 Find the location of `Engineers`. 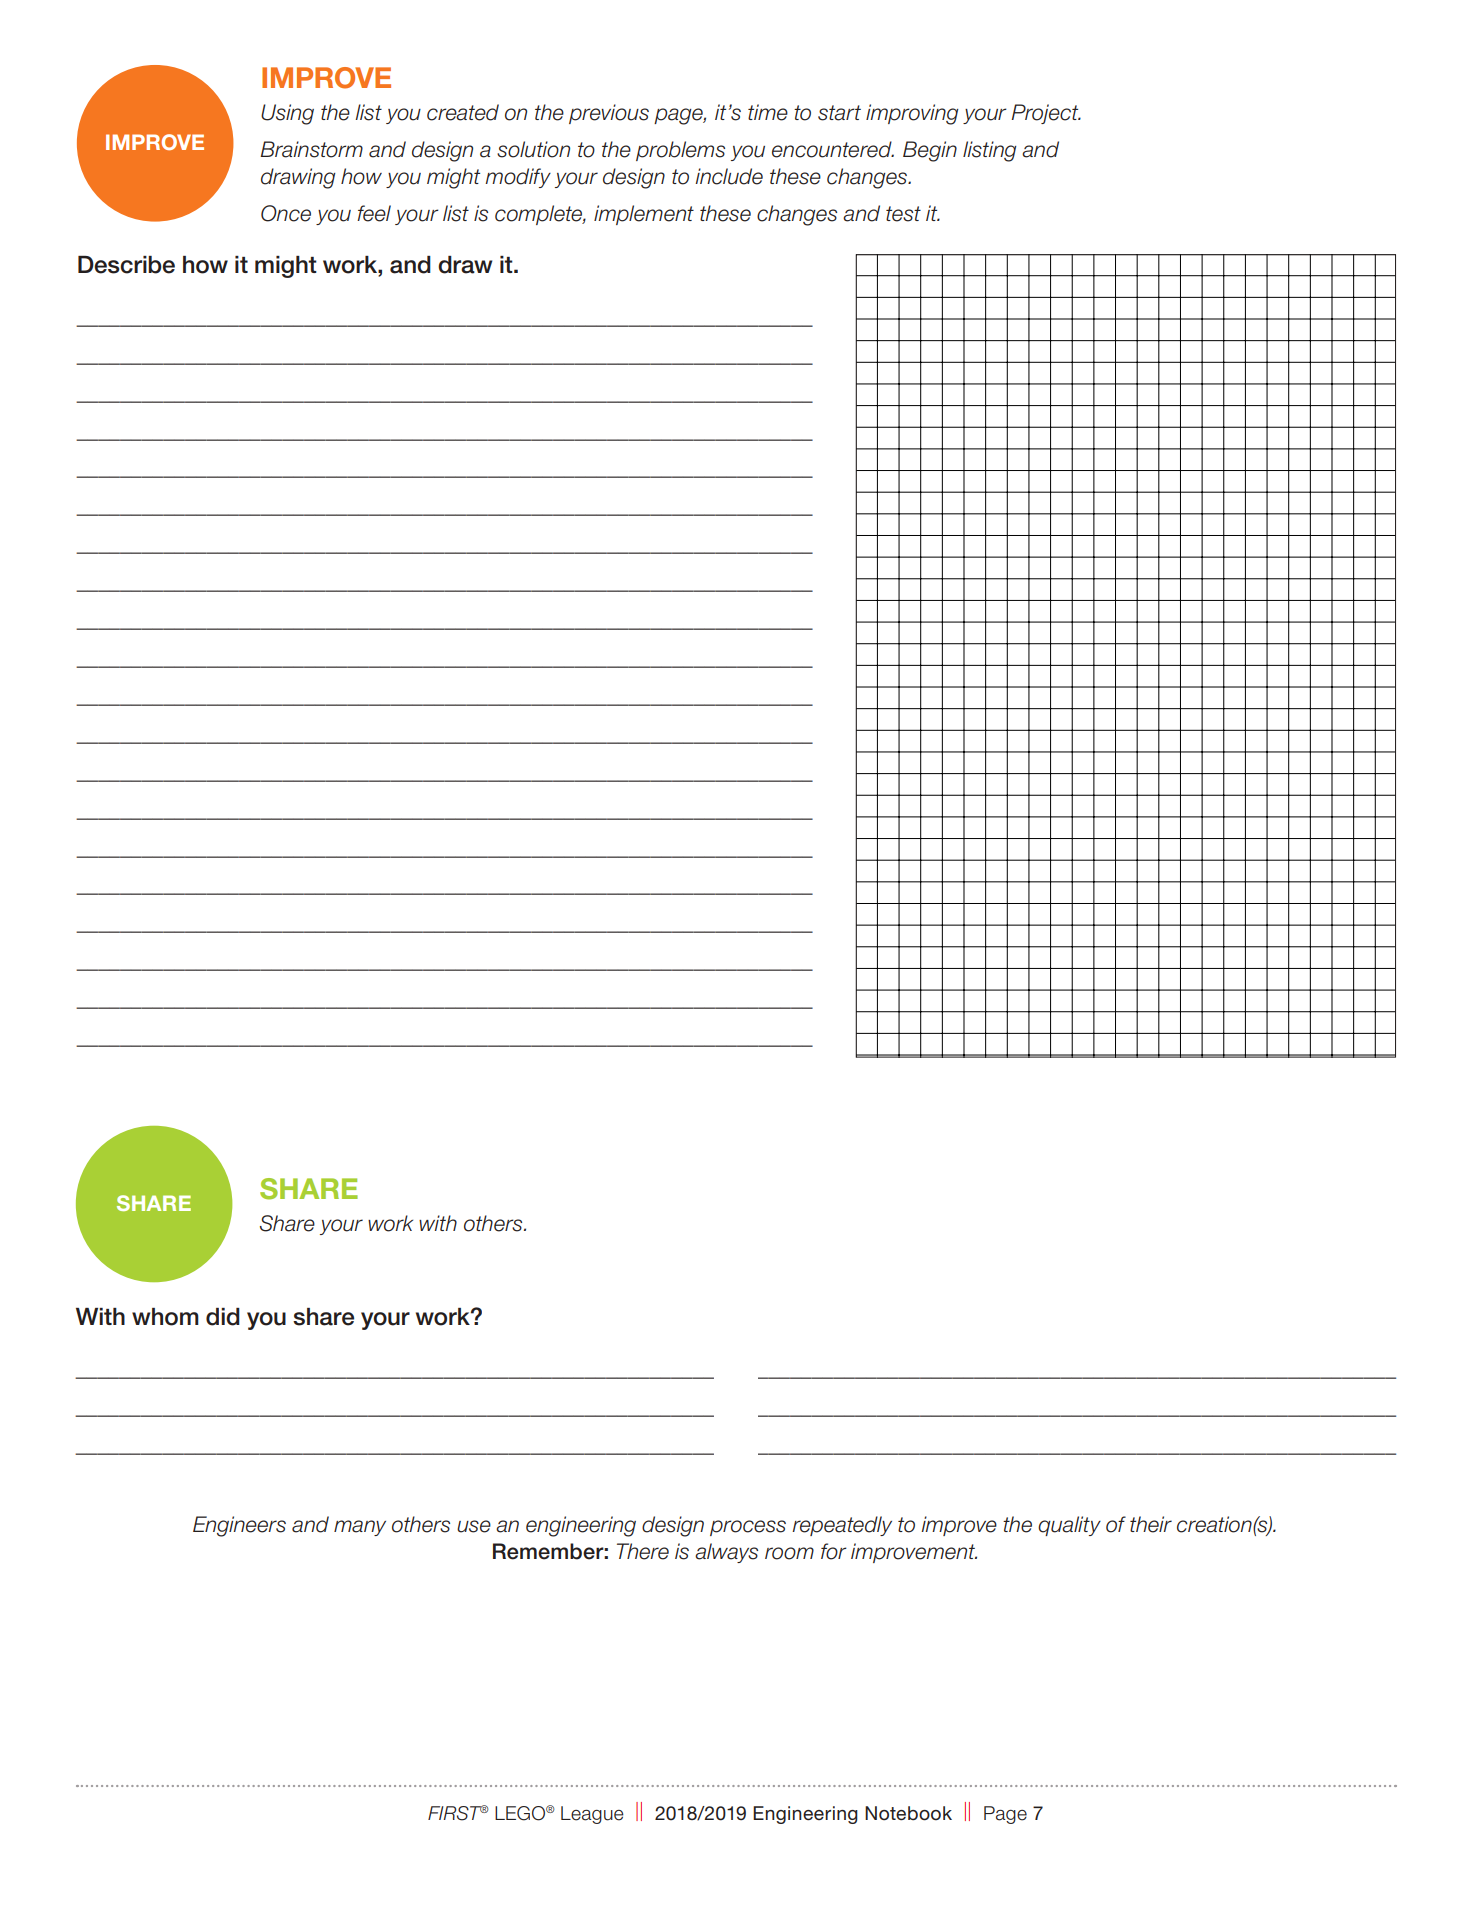

Engineers is located at coordinates (239, 1526).
